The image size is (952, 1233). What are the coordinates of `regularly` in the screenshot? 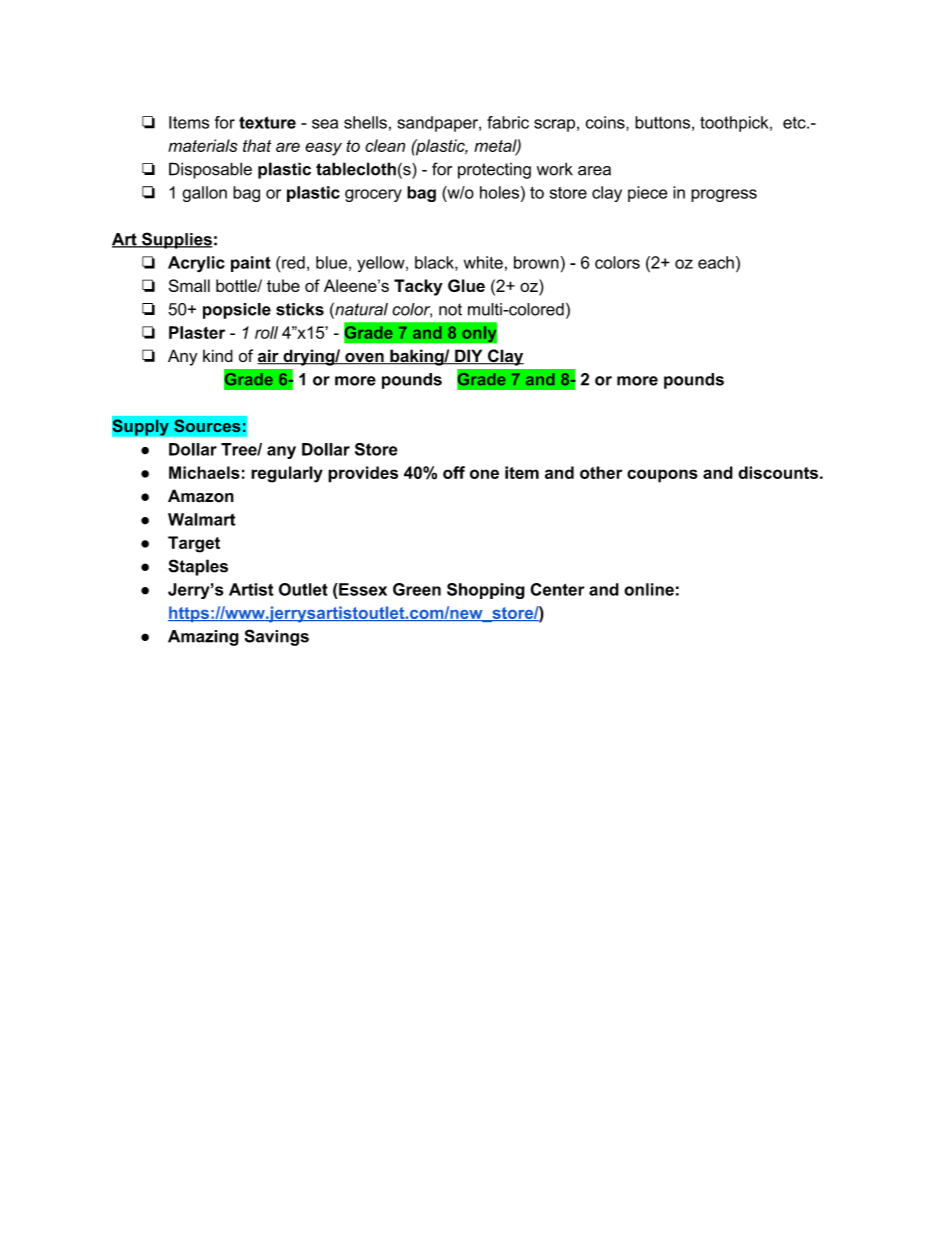 It's located at (287, 474).
